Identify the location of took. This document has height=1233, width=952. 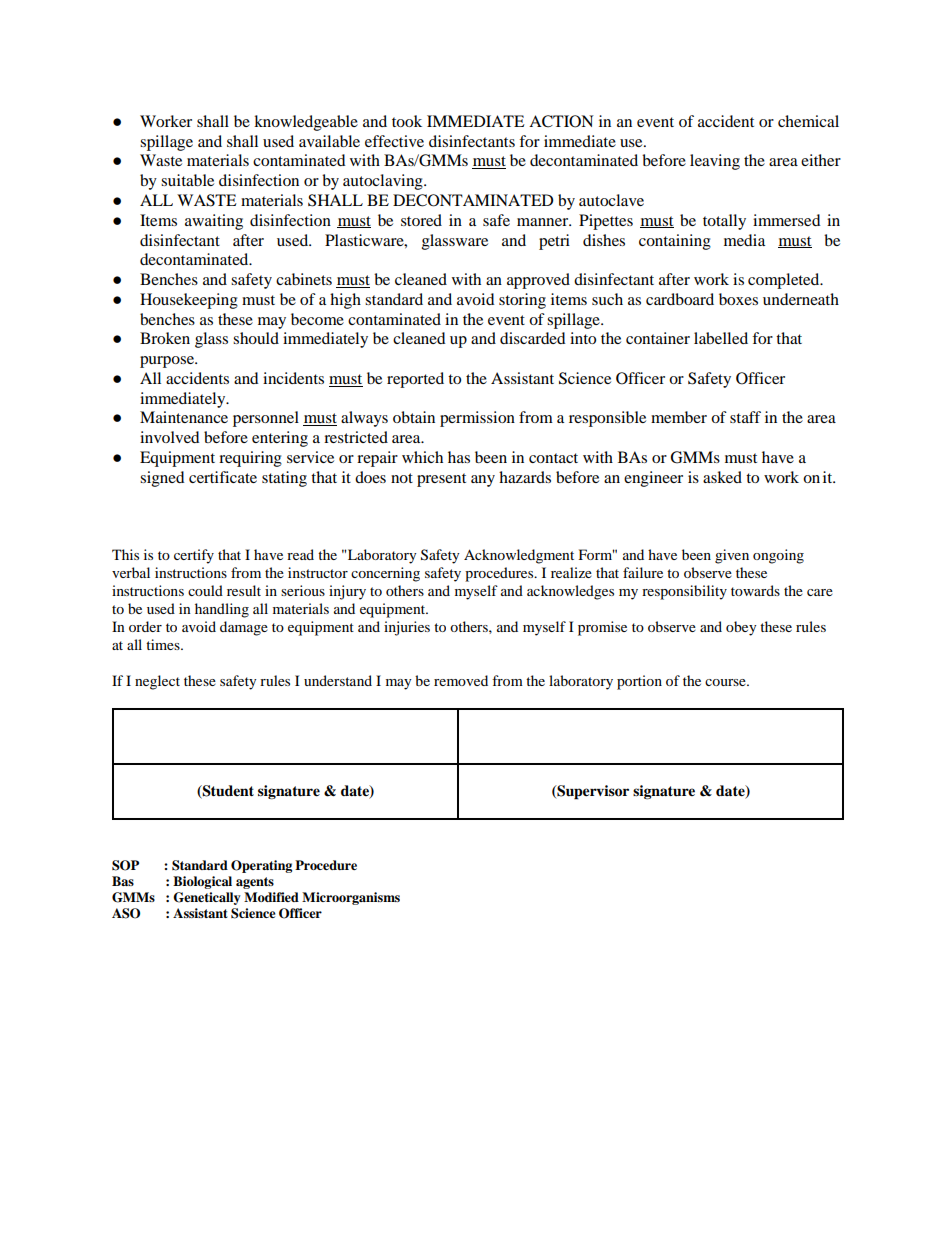
(407, 121).
